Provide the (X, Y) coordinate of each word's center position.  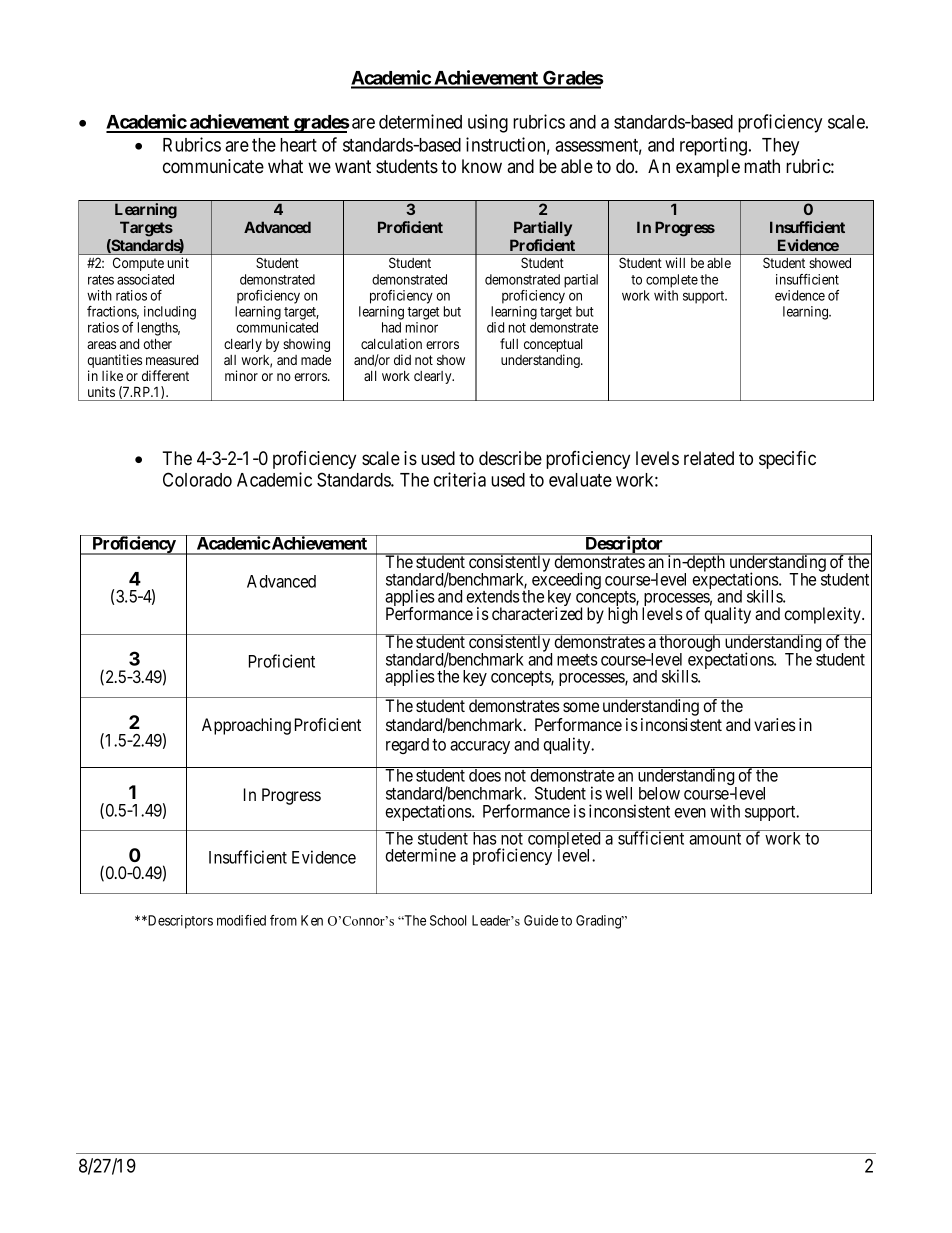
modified (241, 920)
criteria (460, 479)
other (157, 343)
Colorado (197, 479)
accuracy (480, 747)
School (448, 920)
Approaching (246, 726)
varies (775, 724)
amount (715, 839)
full (509, 343)
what (285, 166)
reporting (715, 146)
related (709, 458)
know (482, 166)
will (675, 262)
